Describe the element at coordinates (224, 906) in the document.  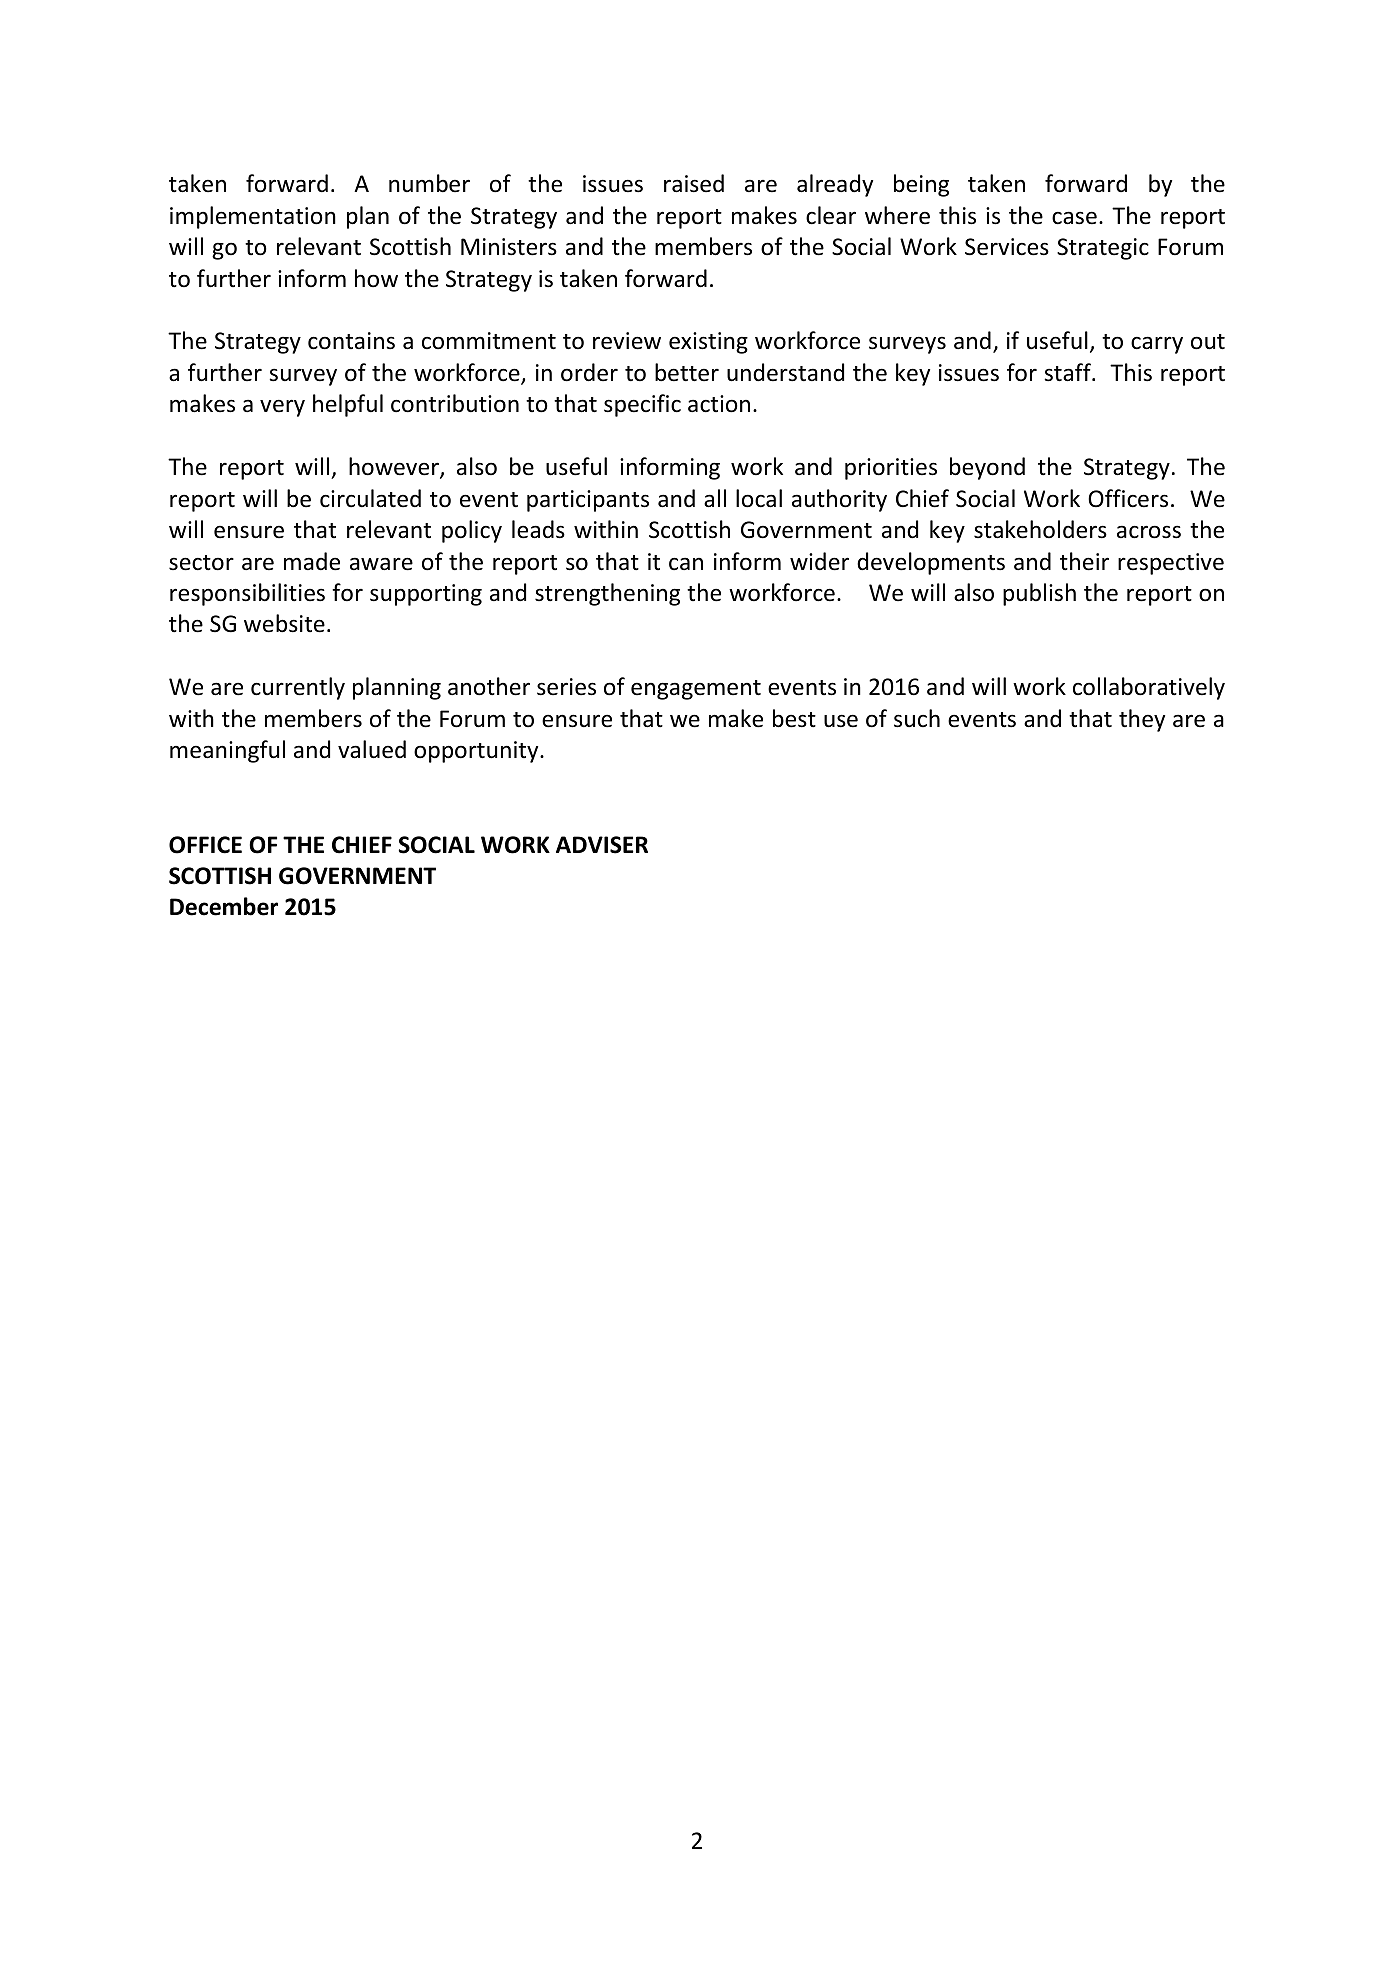
I see `December` at that location.
